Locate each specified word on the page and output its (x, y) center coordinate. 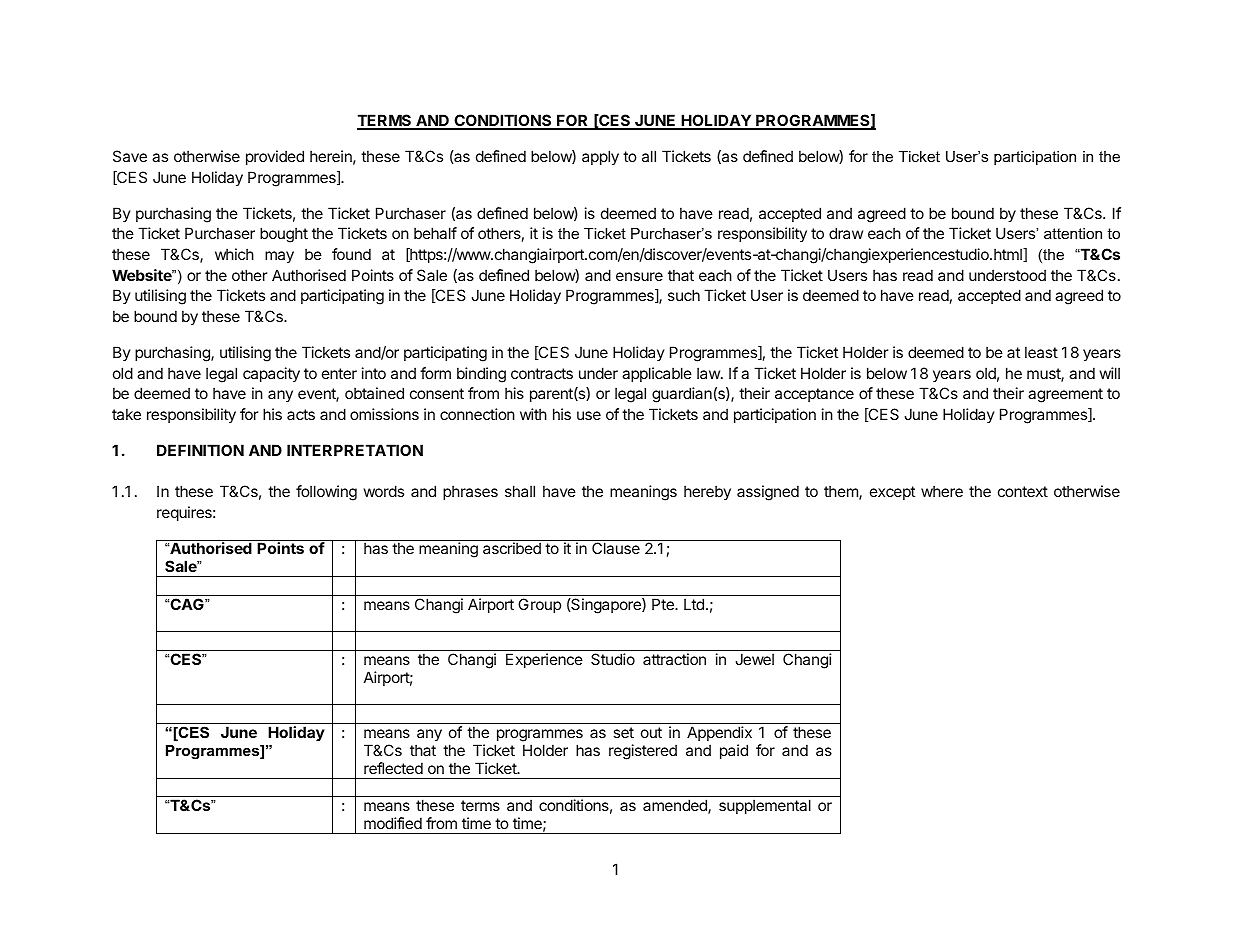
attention (1073, 233)
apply (600, 158)
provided (275, 157)
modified (393, 823)
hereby (707, 492)
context (1023, 491)
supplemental (765, 806)
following (326, 493)
